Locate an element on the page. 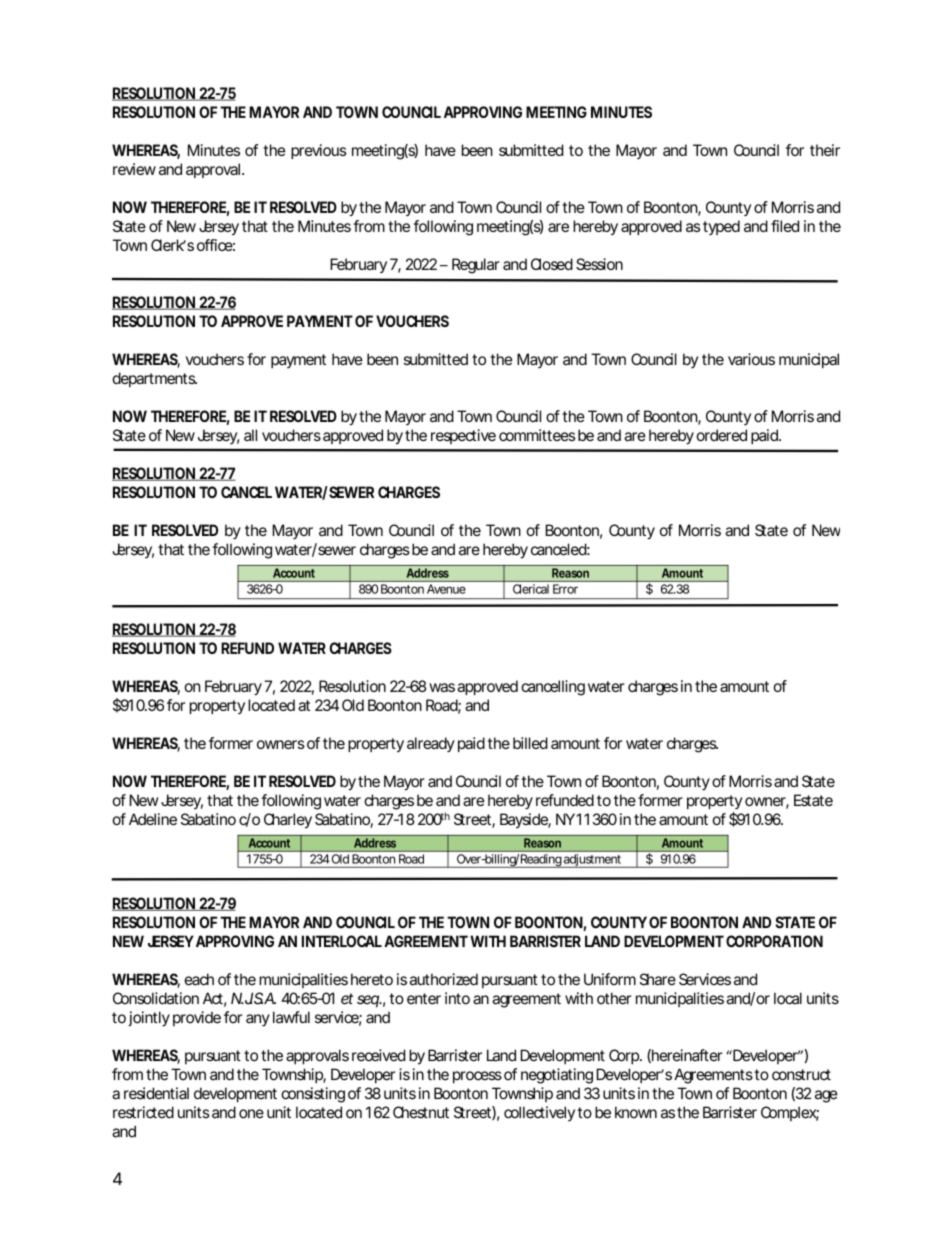 This document has width=952, height=1233. Avenue is located at coordinates (446, 589).
